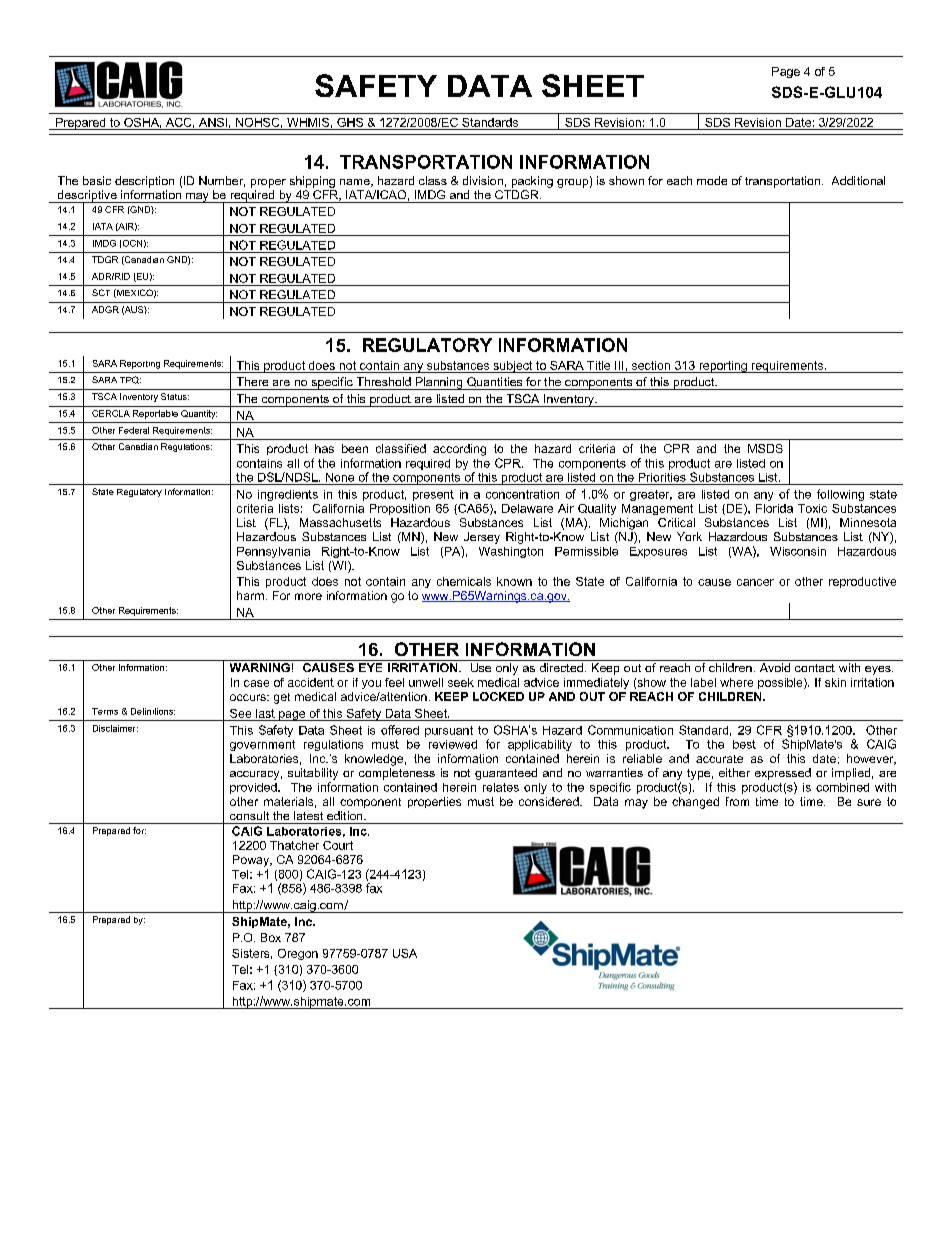 Image resolution: width=952 pixels, height=1233 pixels. I want to click on possible, so click(781, 683).
